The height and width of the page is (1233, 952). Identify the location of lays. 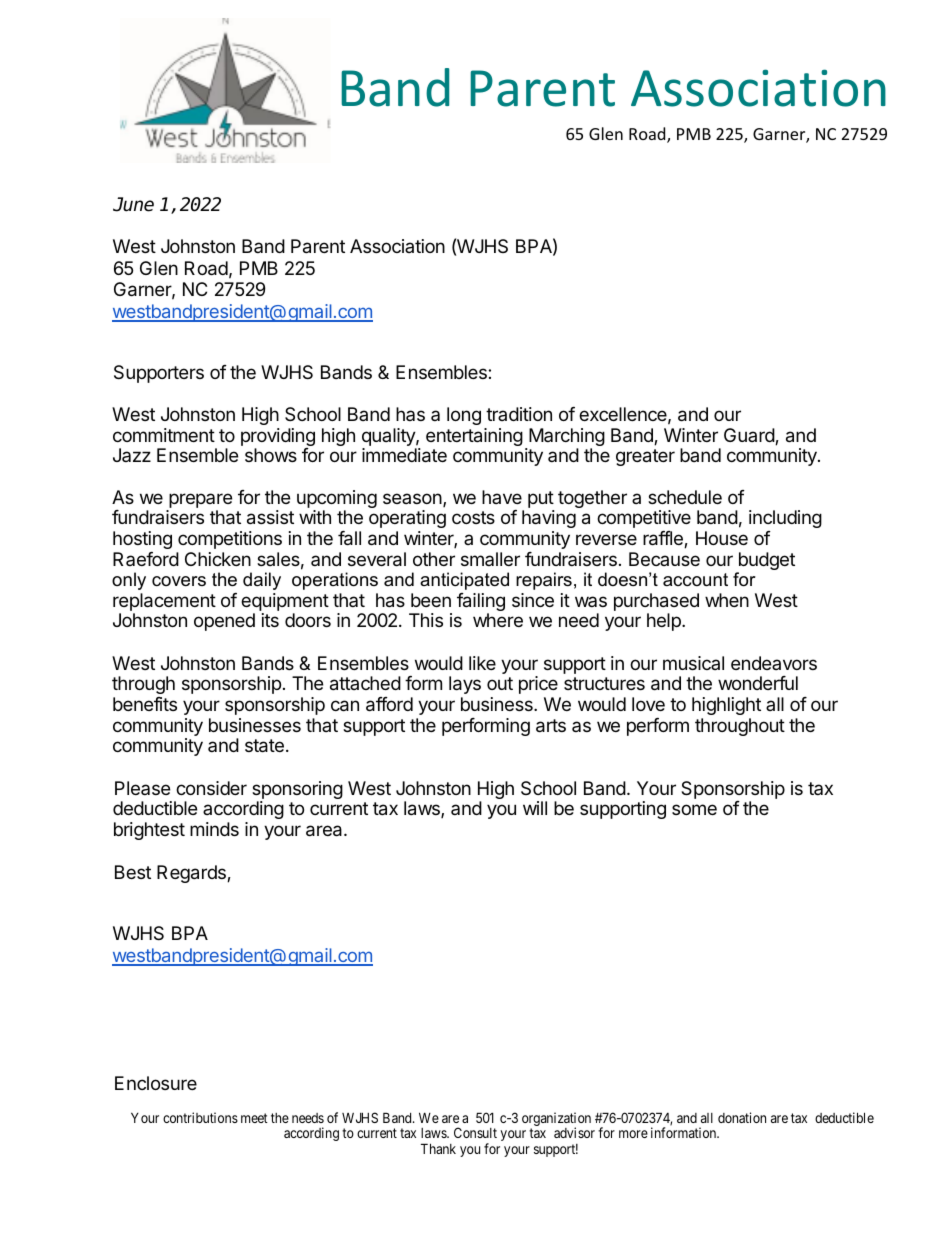
(465, 685).
